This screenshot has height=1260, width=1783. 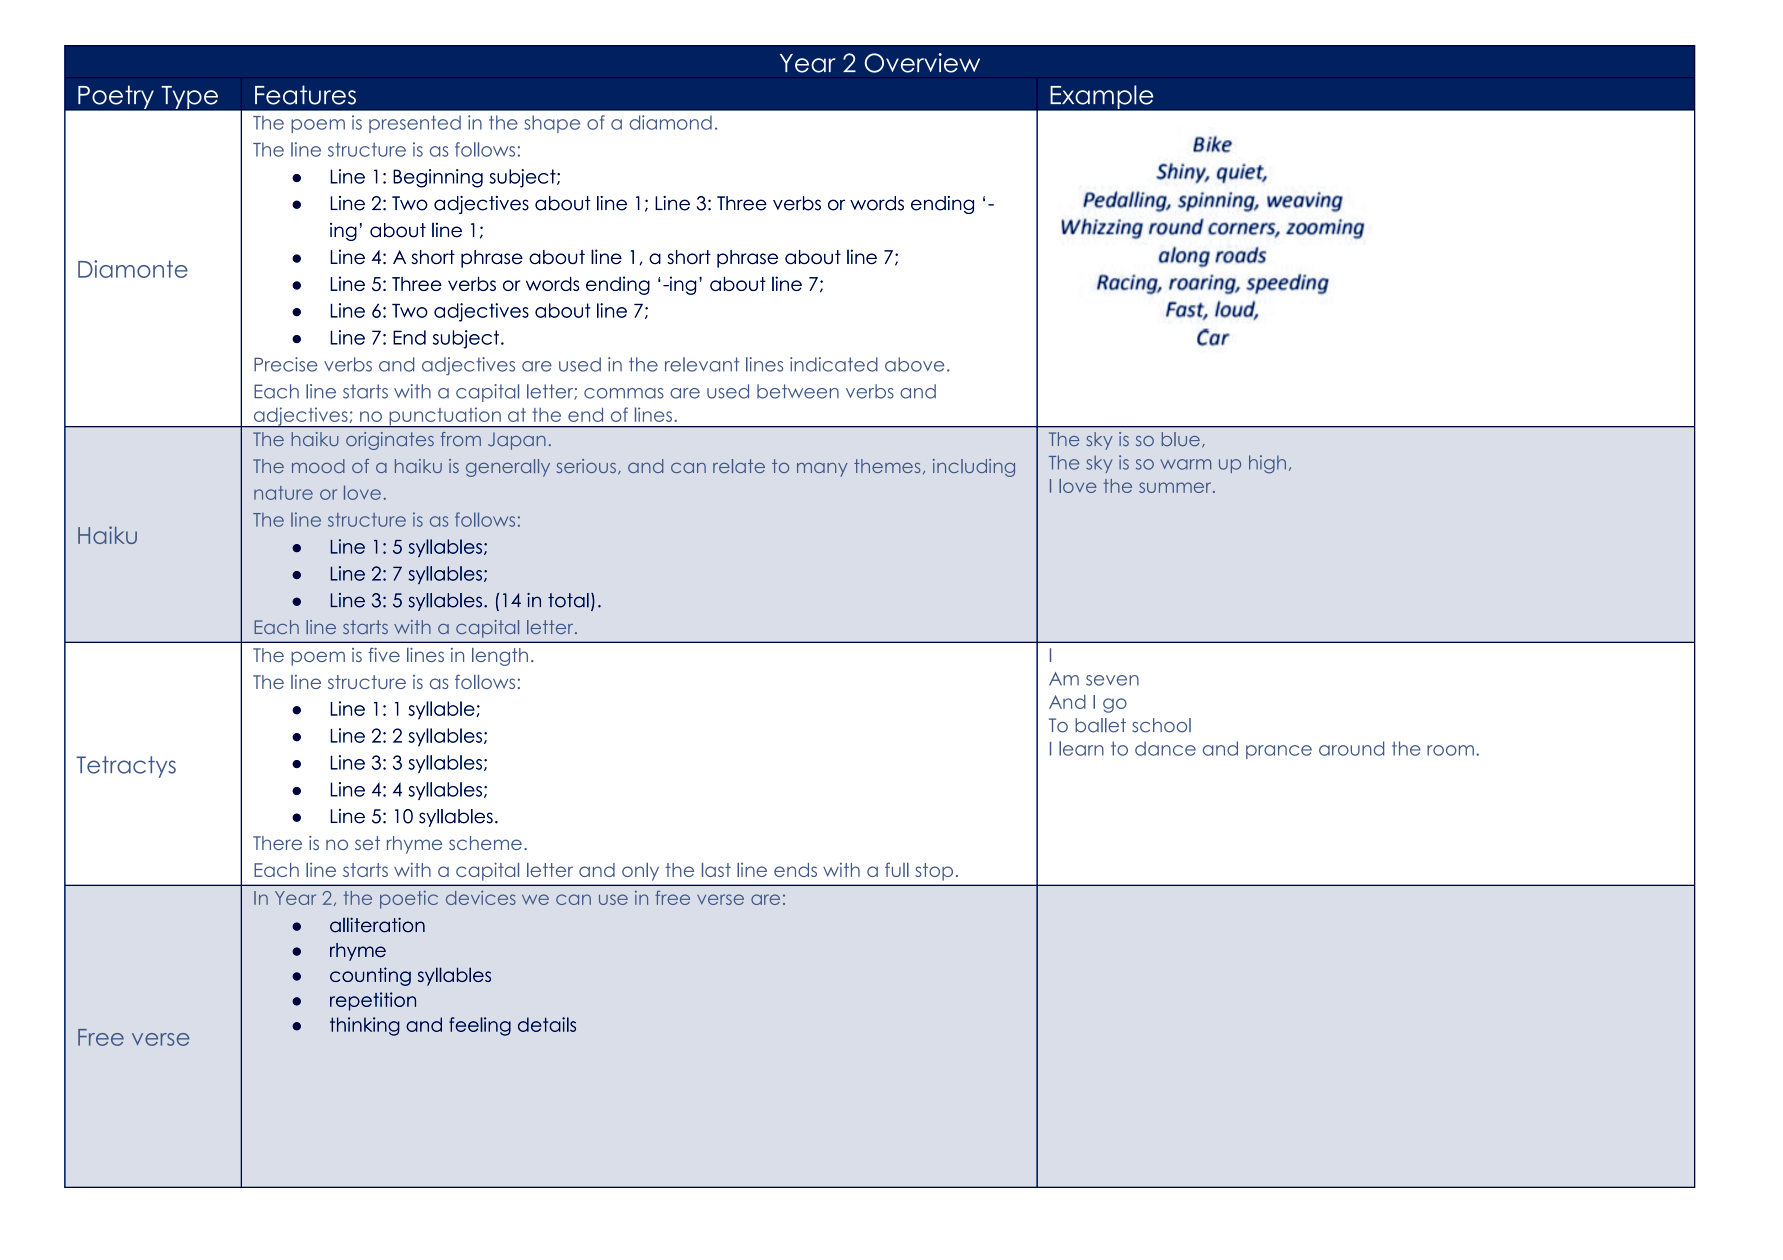 What do you see at coordinates (373, 1001) in the screenshot?
I see `repetition` at bounding box center [373, 1001].
